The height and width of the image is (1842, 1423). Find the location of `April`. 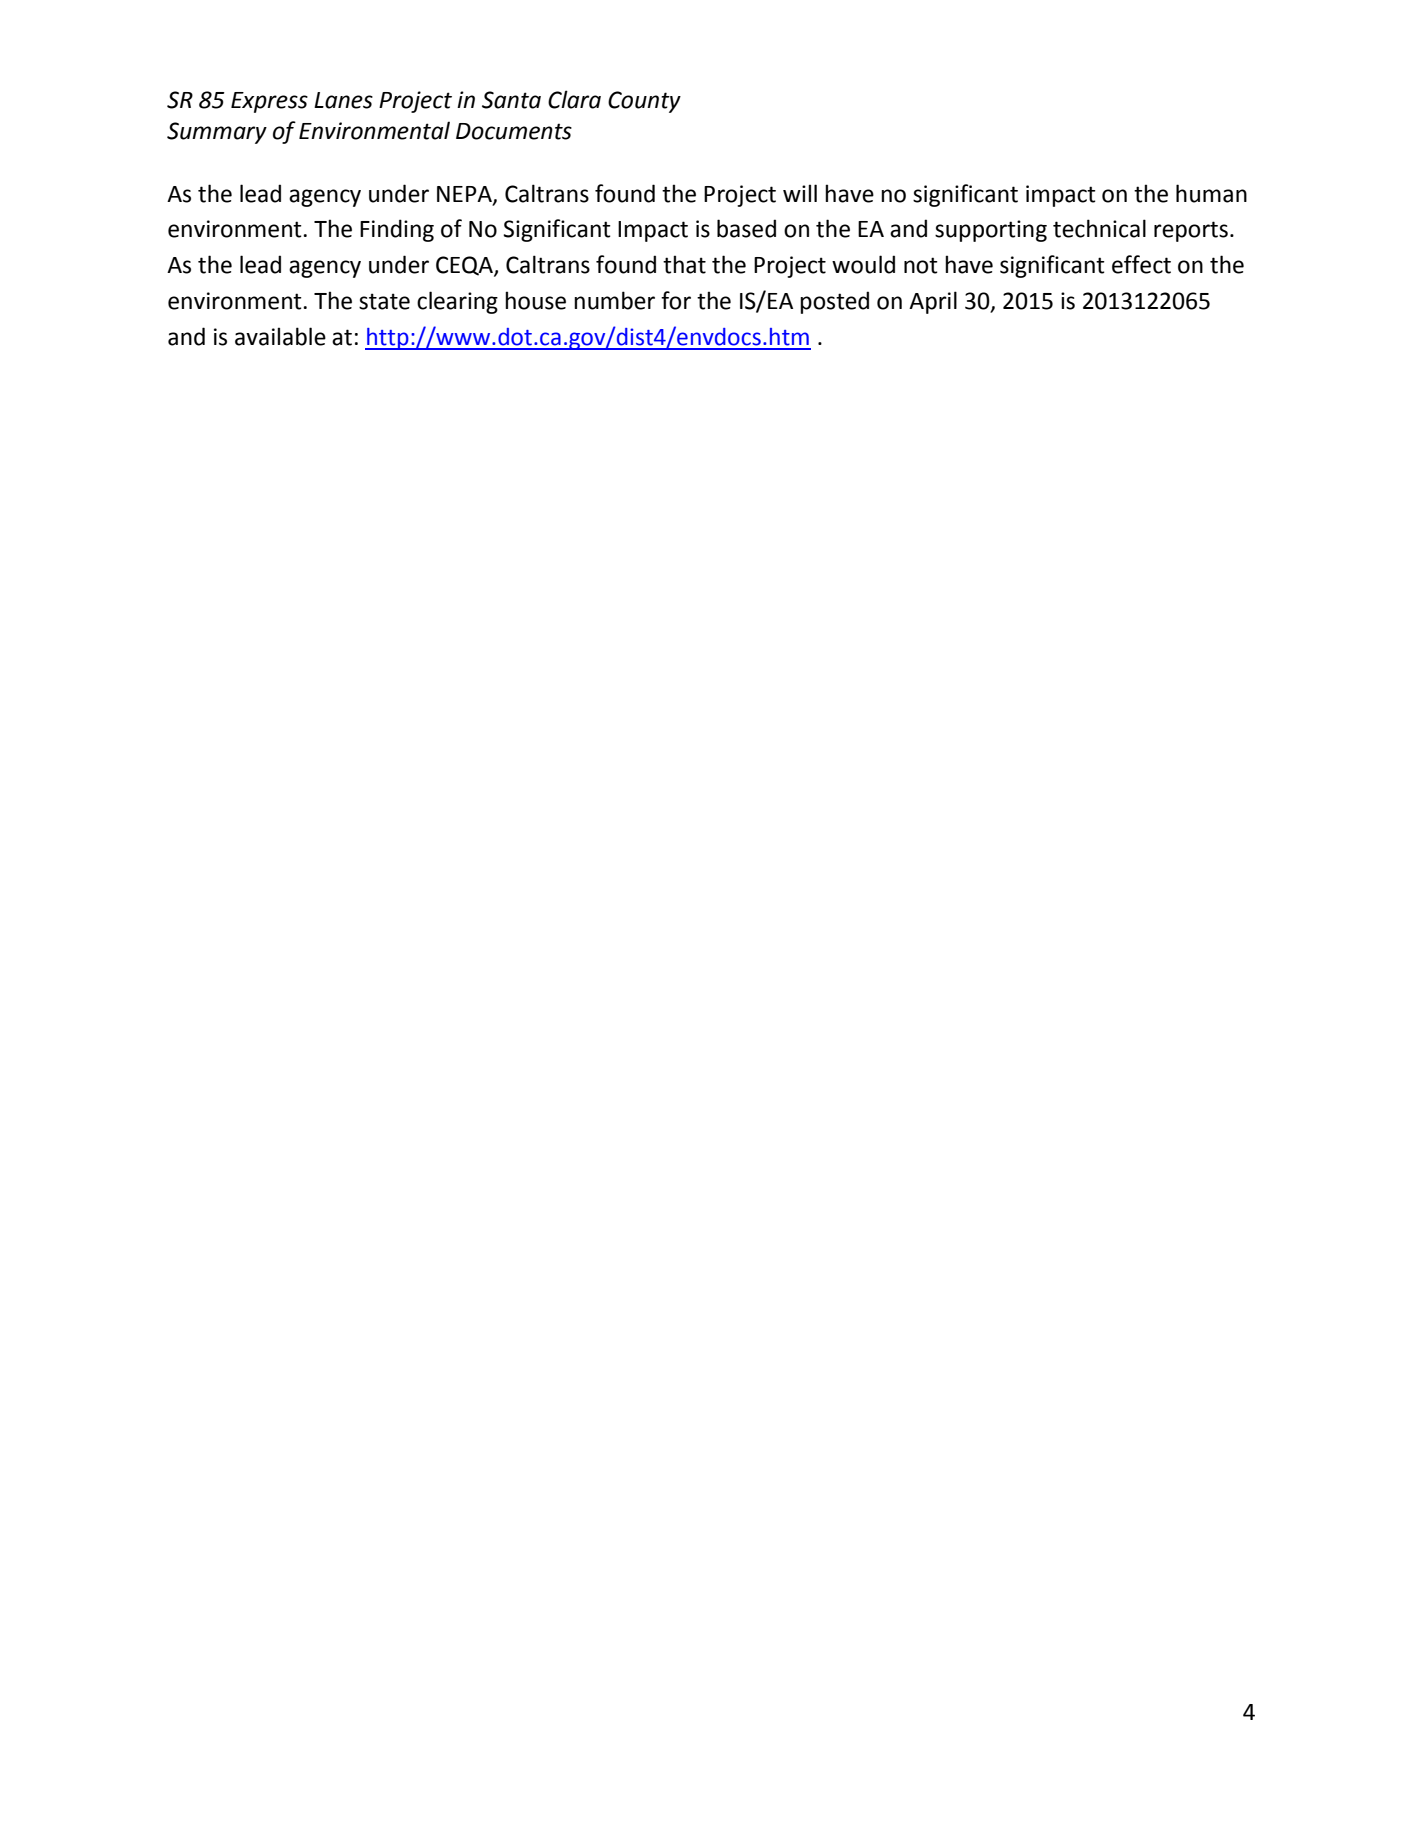

April is located at coordinates (933, 302).
